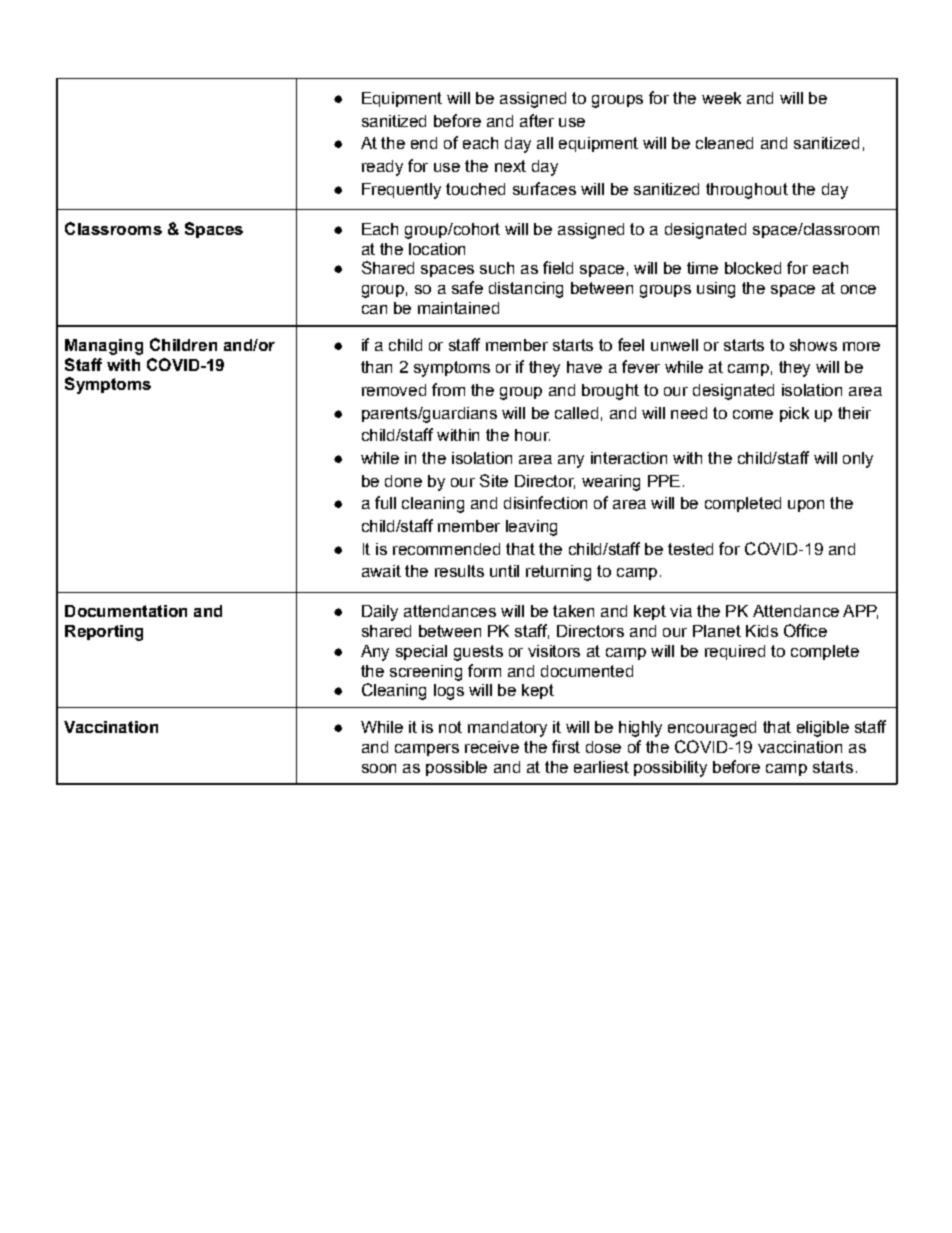 The width and height of the document is (952, 1233). I want to click on ready, so click(382, 168).
